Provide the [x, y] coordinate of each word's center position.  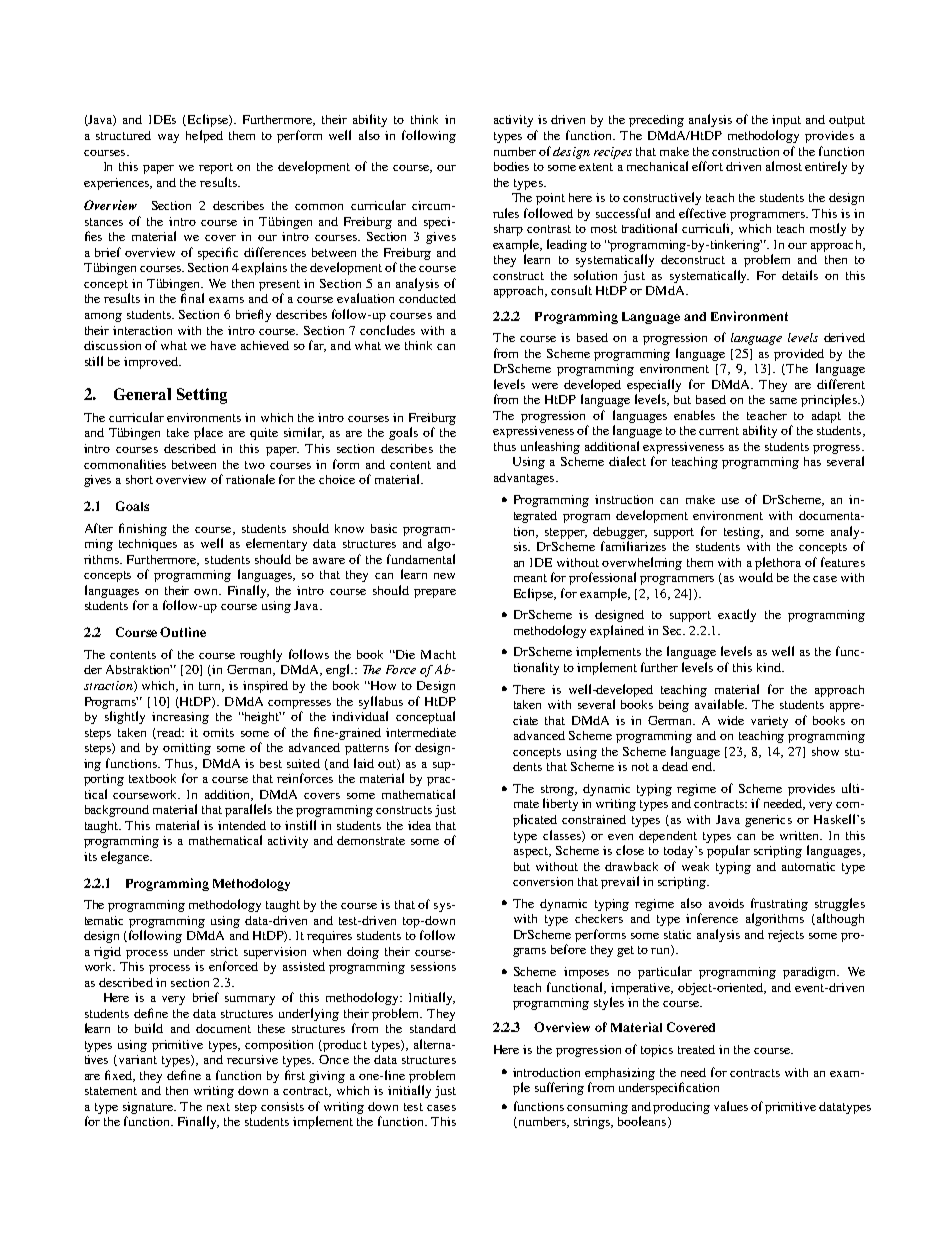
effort [707, 166]
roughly [261, 655]
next [218, 1107]
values [731, 1106]
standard [433, 1028]
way [168, 138]
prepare [435, 593]
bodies [511, 166]
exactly [737, 615]
